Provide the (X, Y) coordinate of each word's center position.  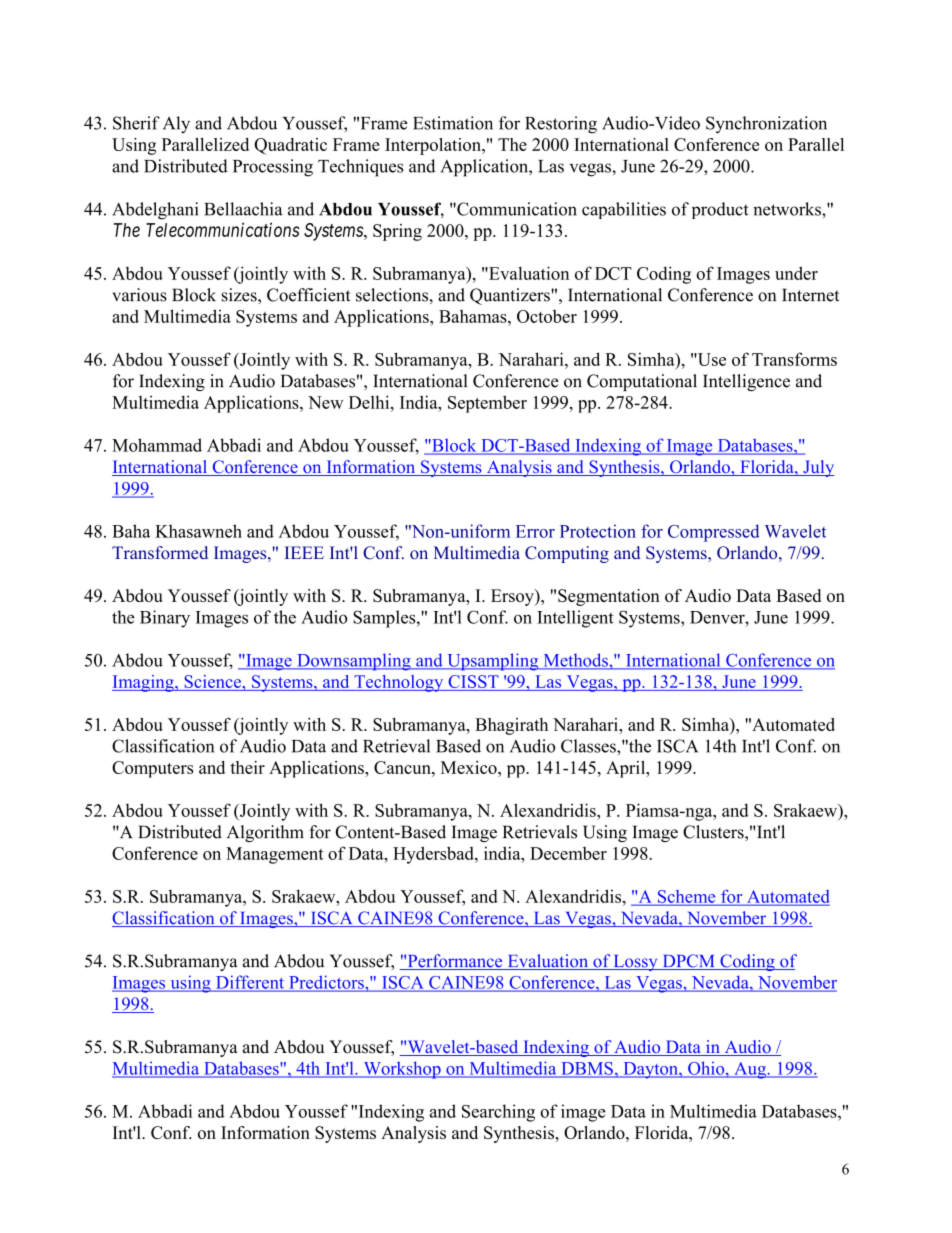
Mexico (470, 767)
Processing (273, 168)
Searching (498, 1113)
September (487, 404)
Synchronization (766, 125)
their (247, 767)
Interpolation (434, 146)
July (817, 468)
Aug (750, 1070)
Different (250, 983)
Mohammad (157, 445)
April (627, 769)
